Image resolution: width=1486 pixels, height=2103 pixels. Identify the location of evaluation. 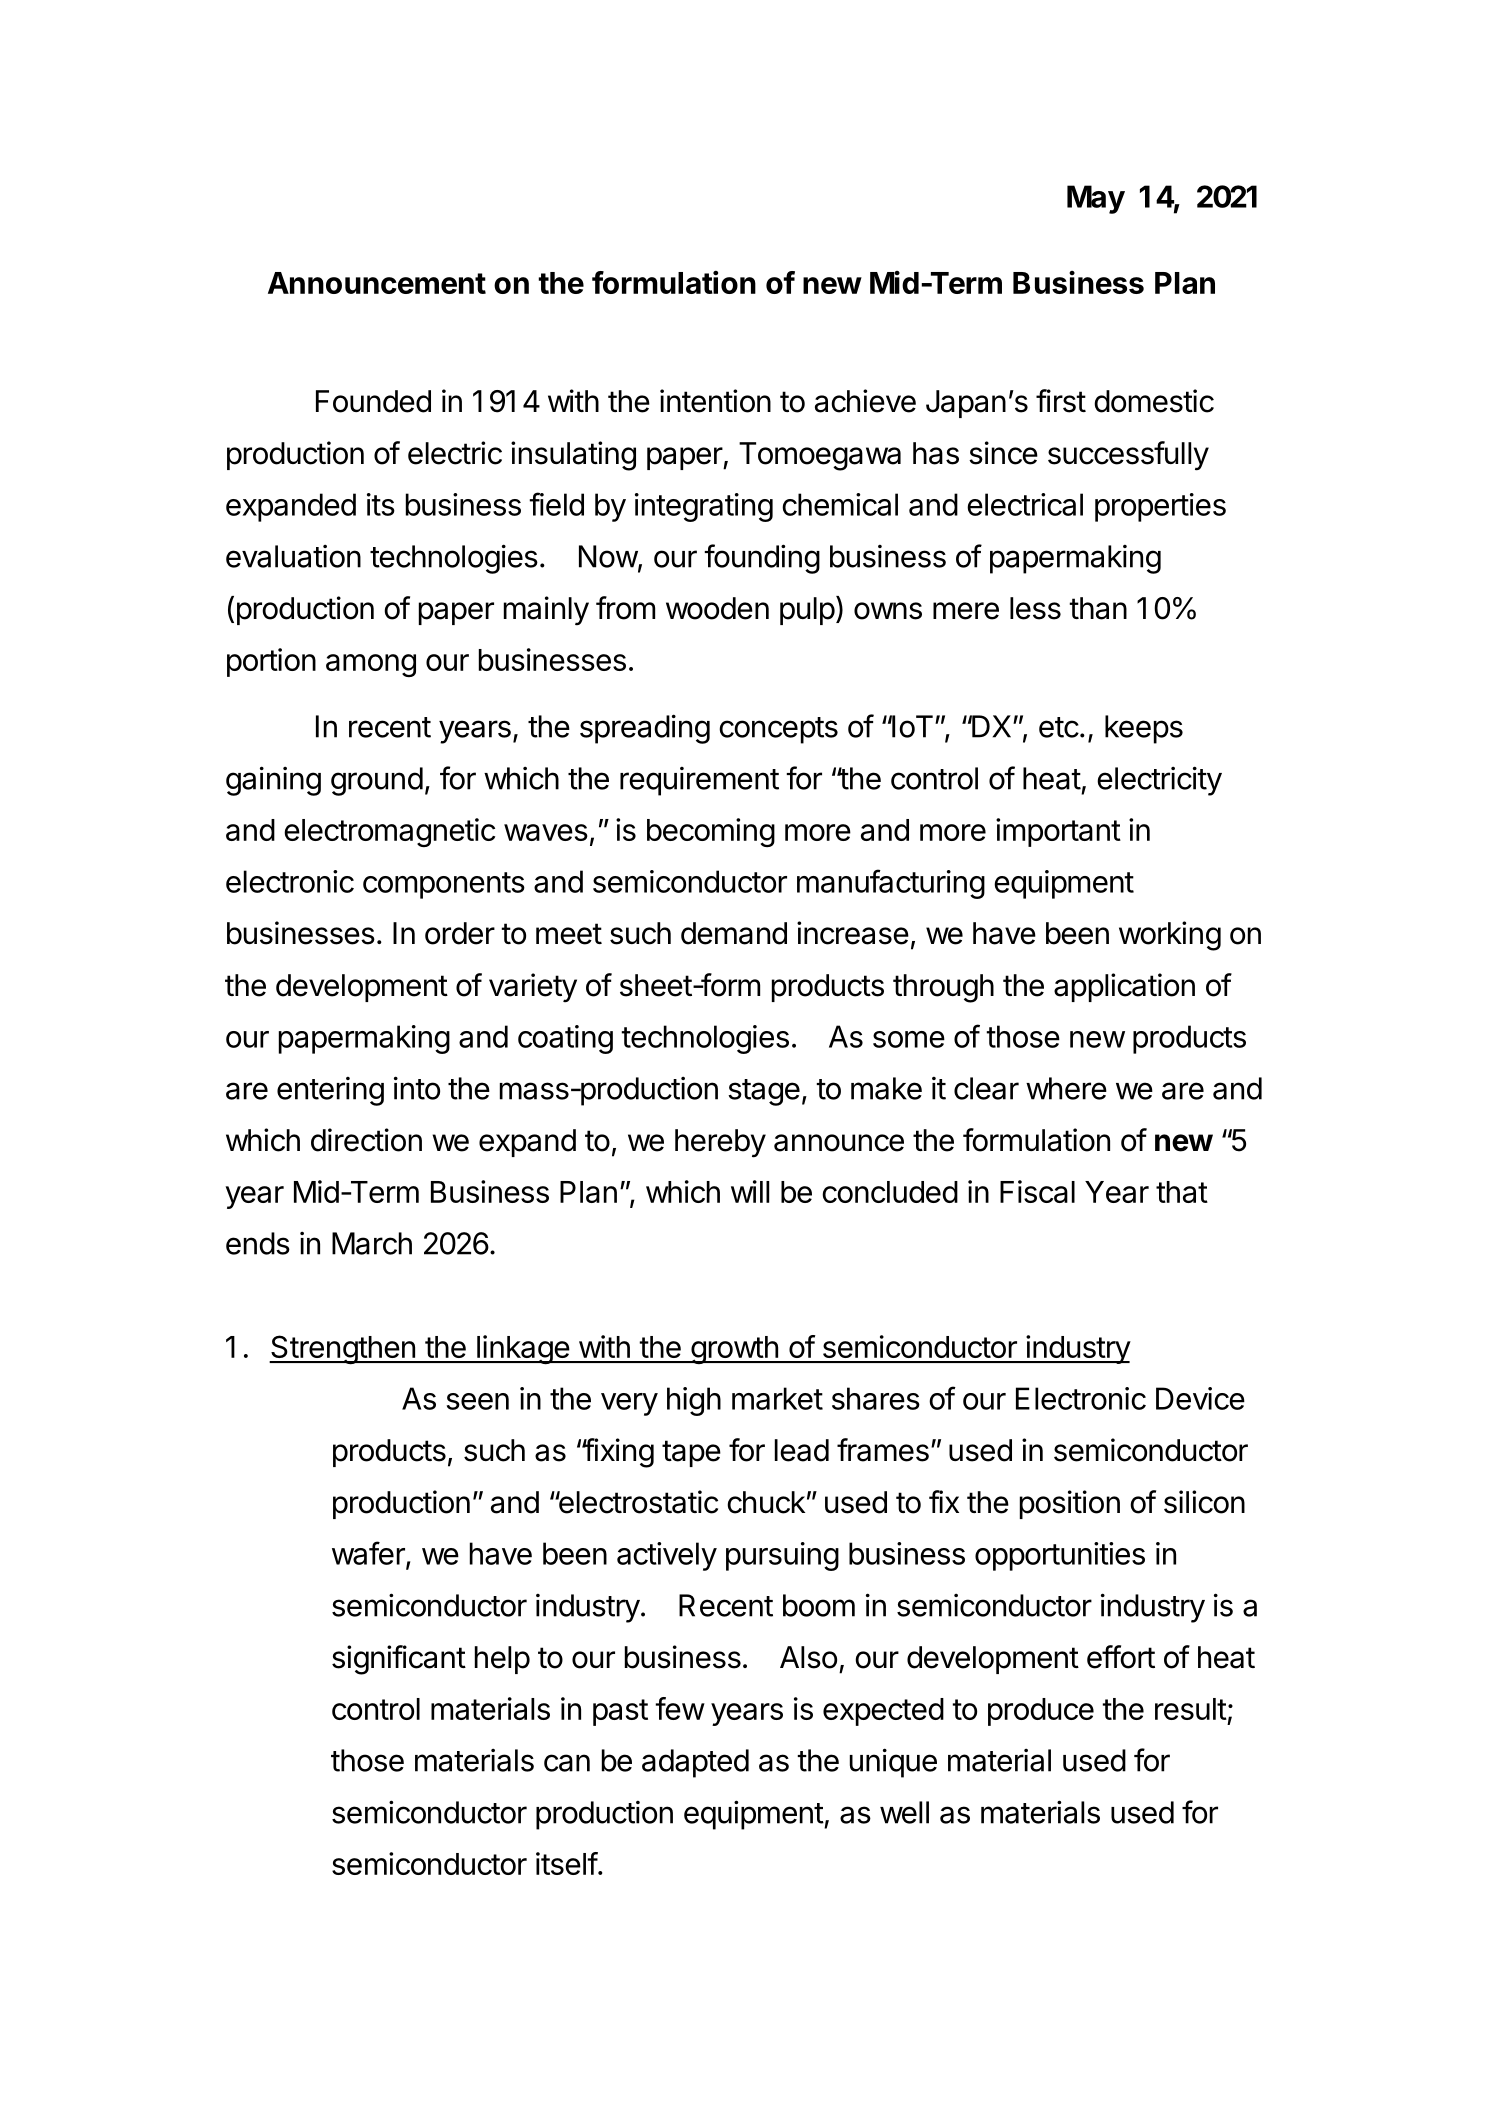
(293, 556).
